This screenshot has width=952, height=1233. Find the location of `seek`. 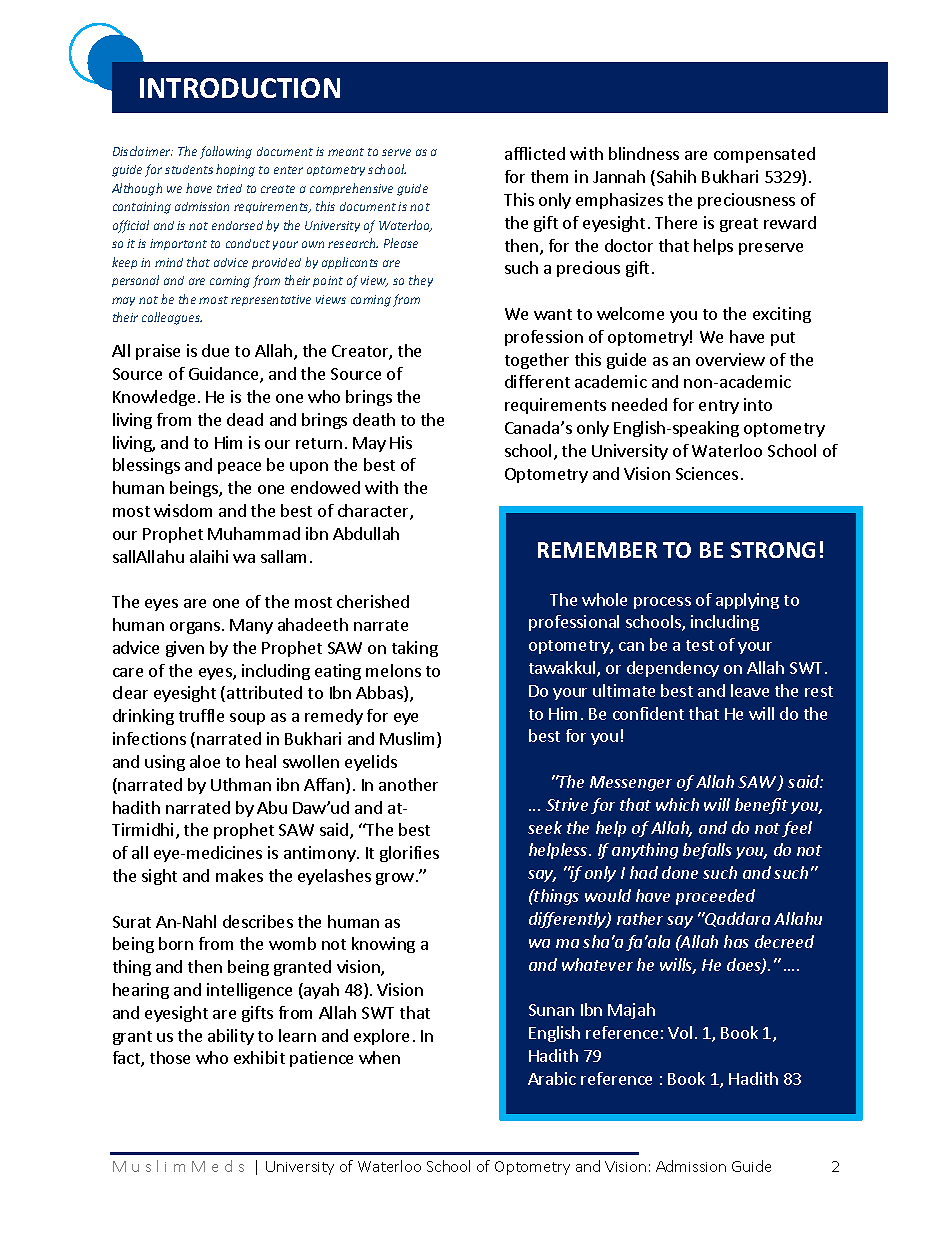

seek is located at coordinates (545, 827).
